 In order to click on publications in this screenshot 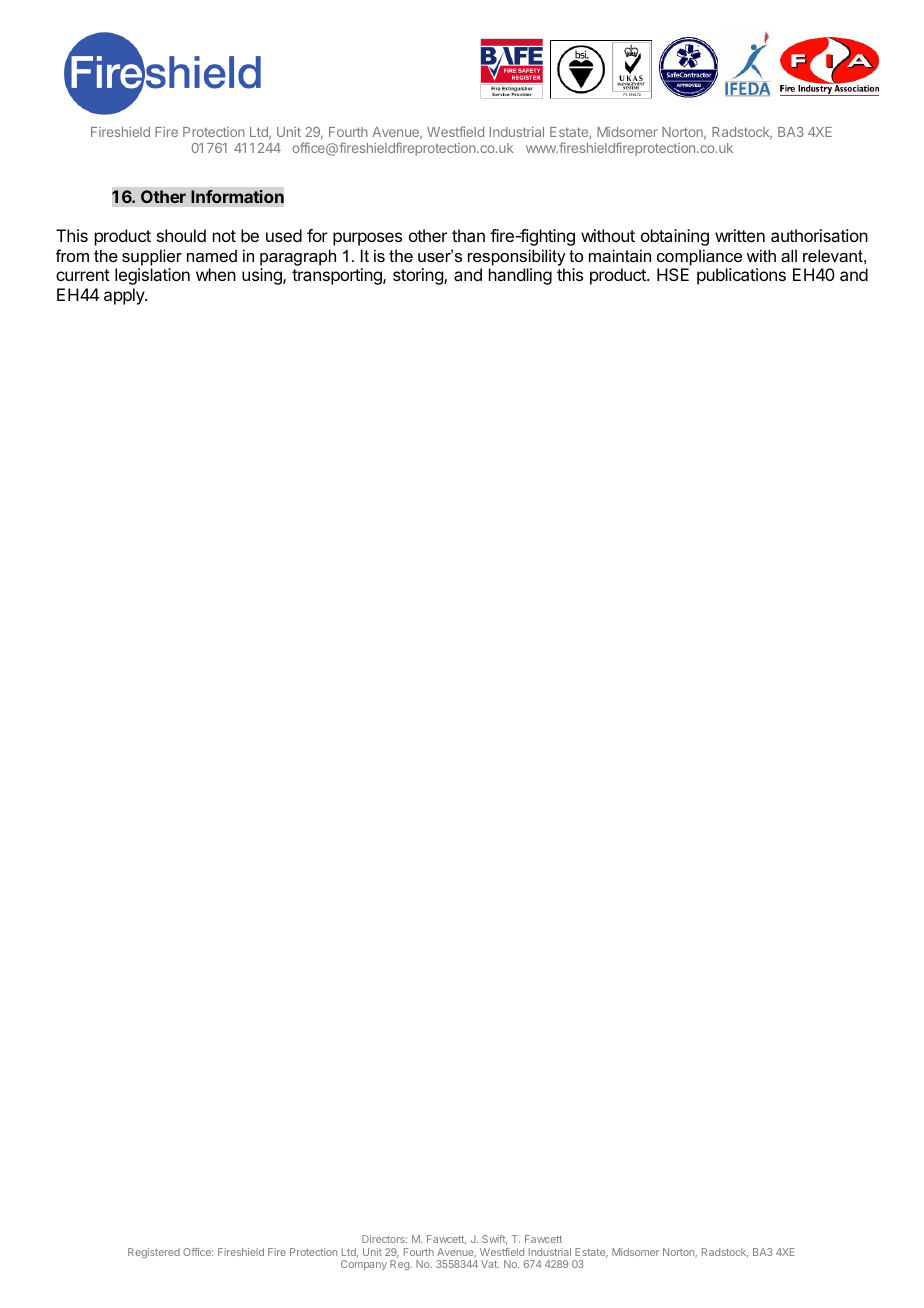, I will do `click(741, 276)`.
